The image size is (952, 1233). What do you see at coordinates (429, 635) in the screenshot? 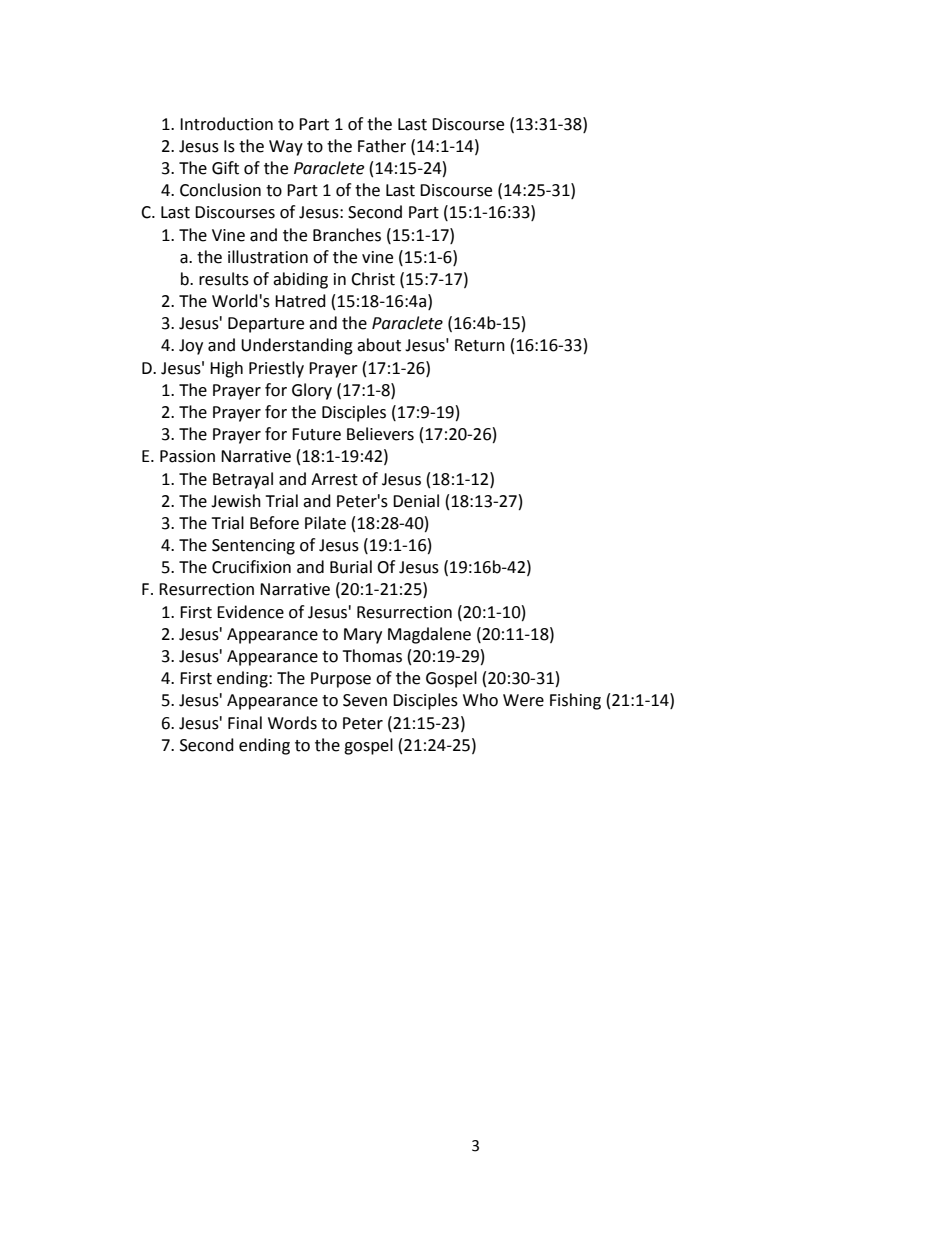
I see `Magdalene` at bounding box center [429, 635].
